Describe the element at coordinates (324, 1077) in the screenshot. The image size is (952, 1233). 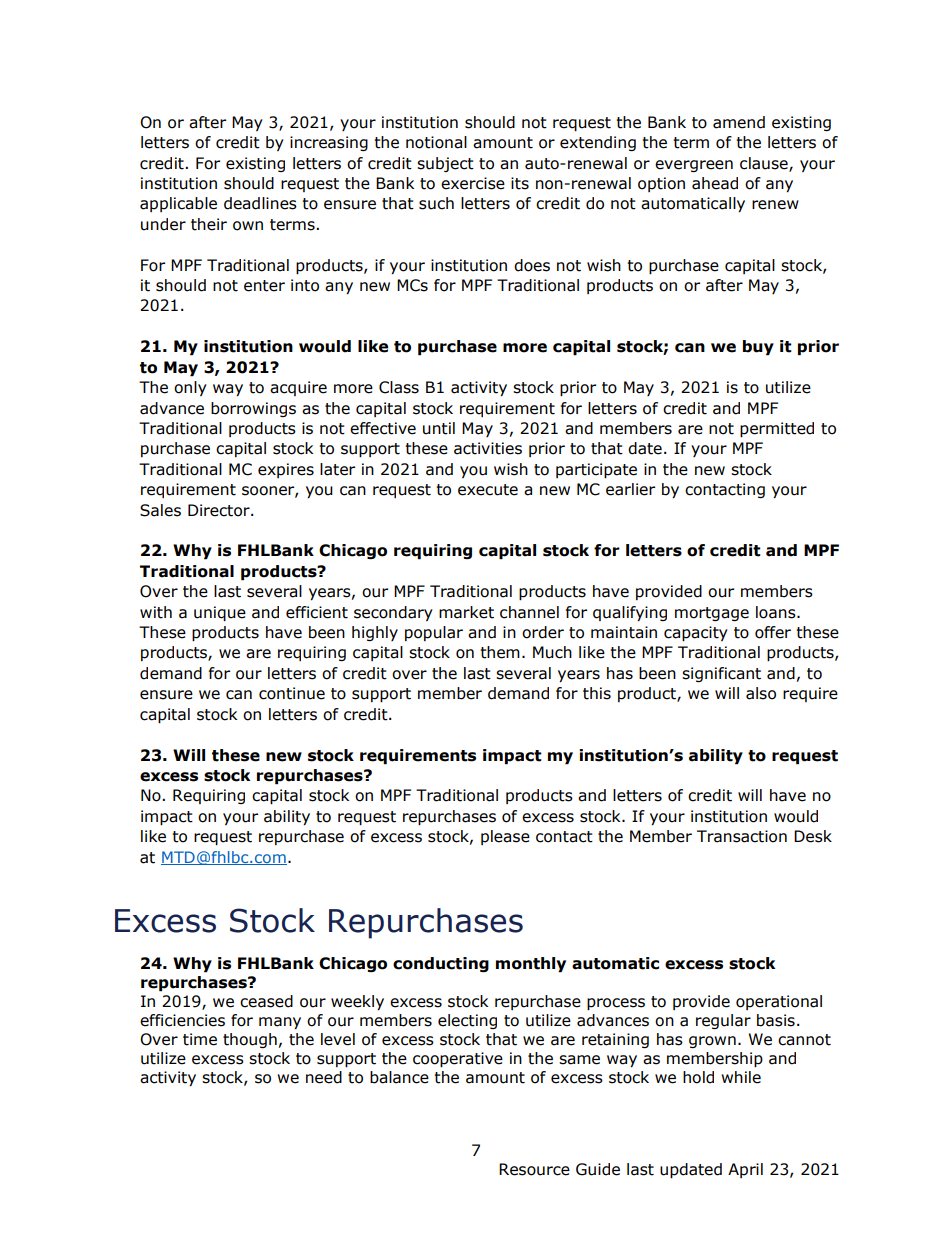
I see `need` at that location.
